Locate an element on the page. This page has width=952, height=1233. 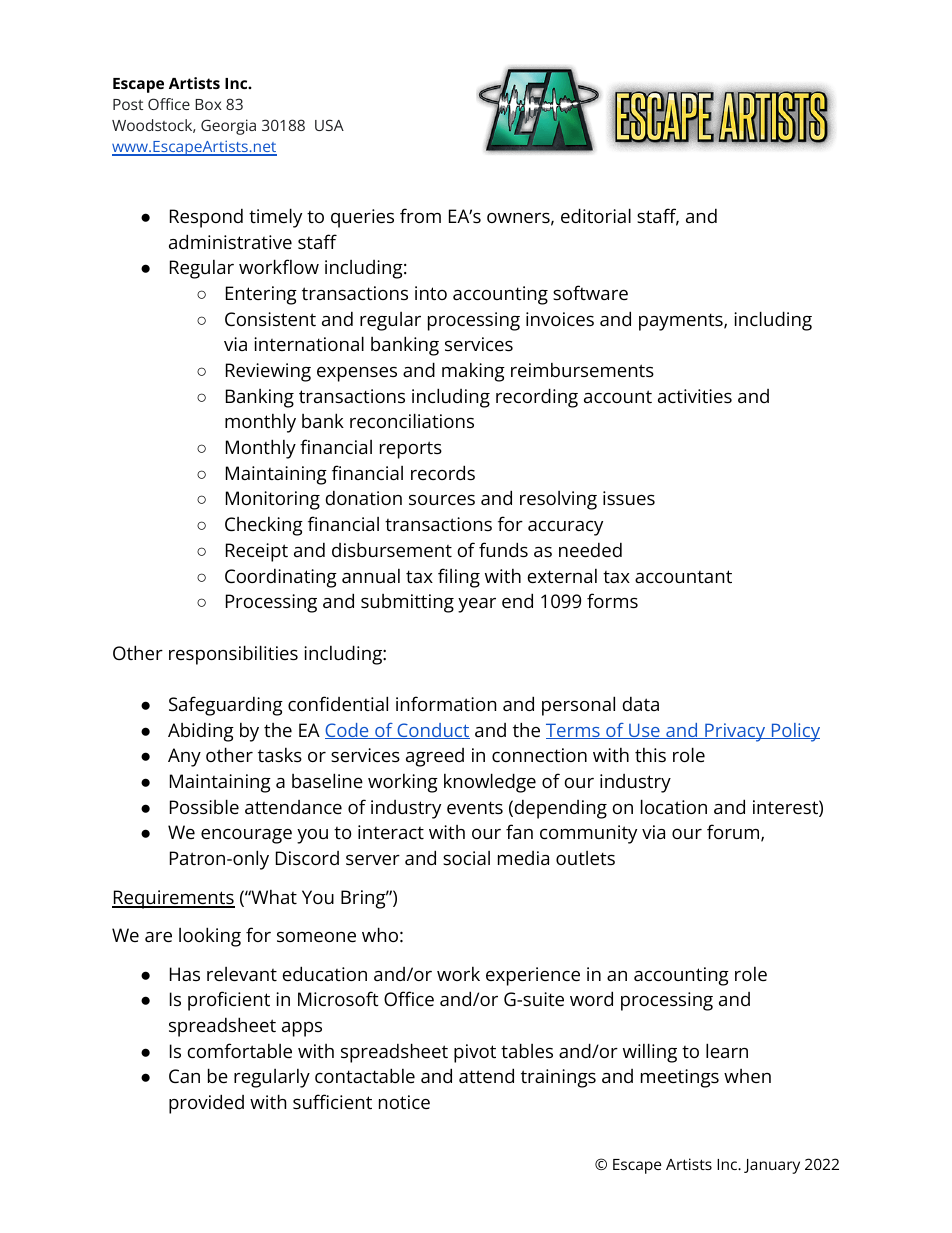
payments is located at coordinates (682, 322).
